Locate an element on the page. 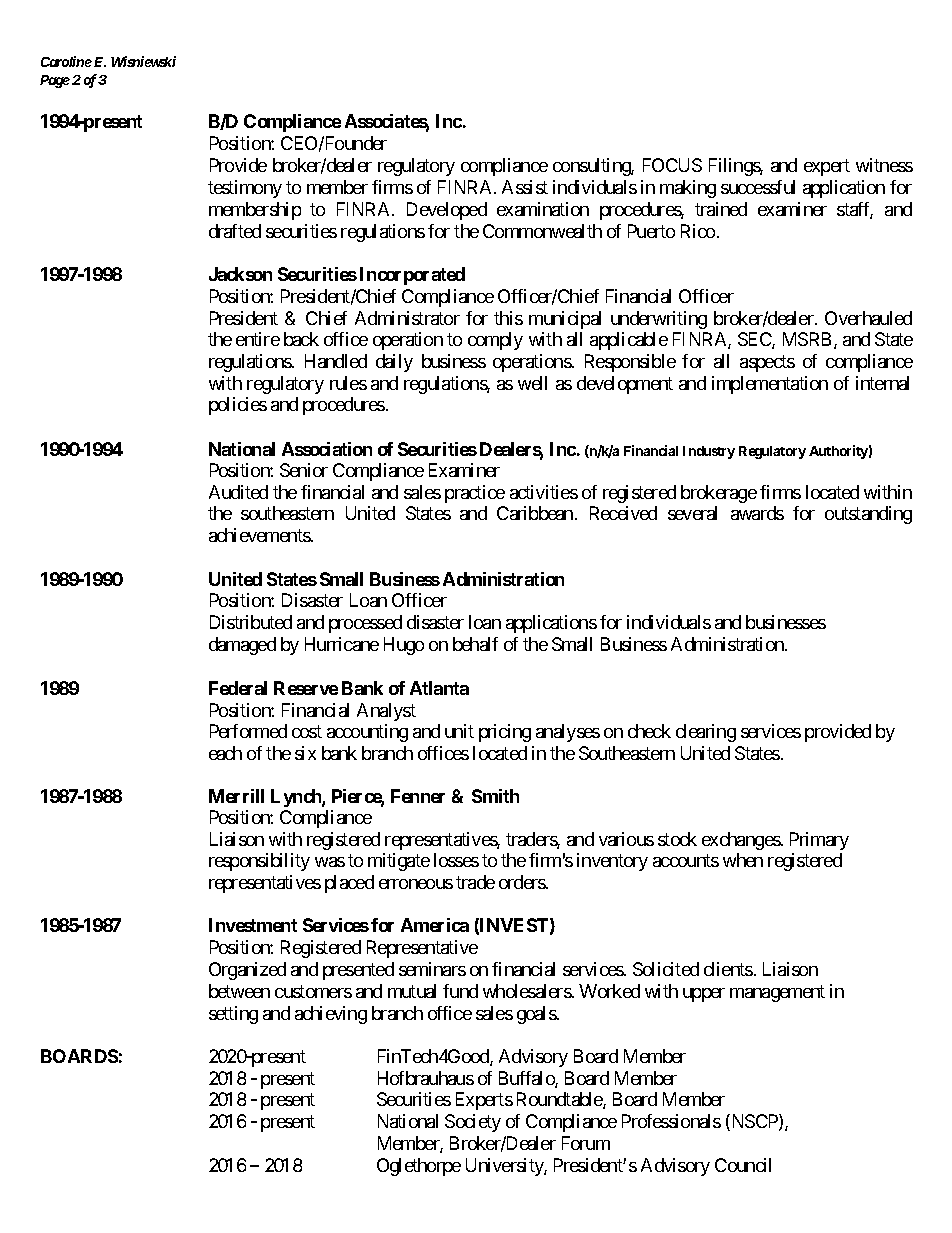  Council is located at coordinates (743, 1165).
